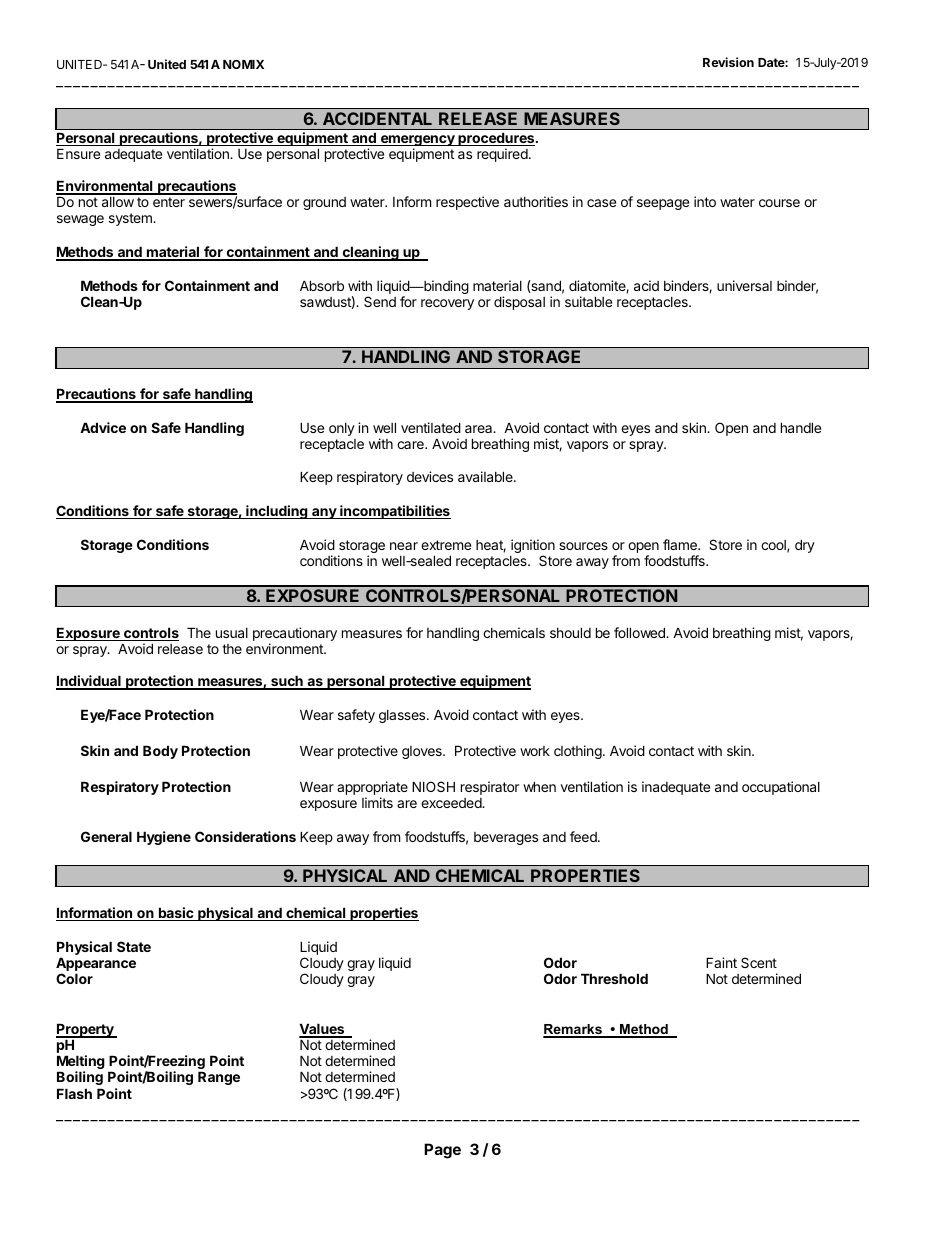 The image size is (952, 1233). Describe the element at coordinates (681, 544) in the screenshot. I see `flame` at that location.
